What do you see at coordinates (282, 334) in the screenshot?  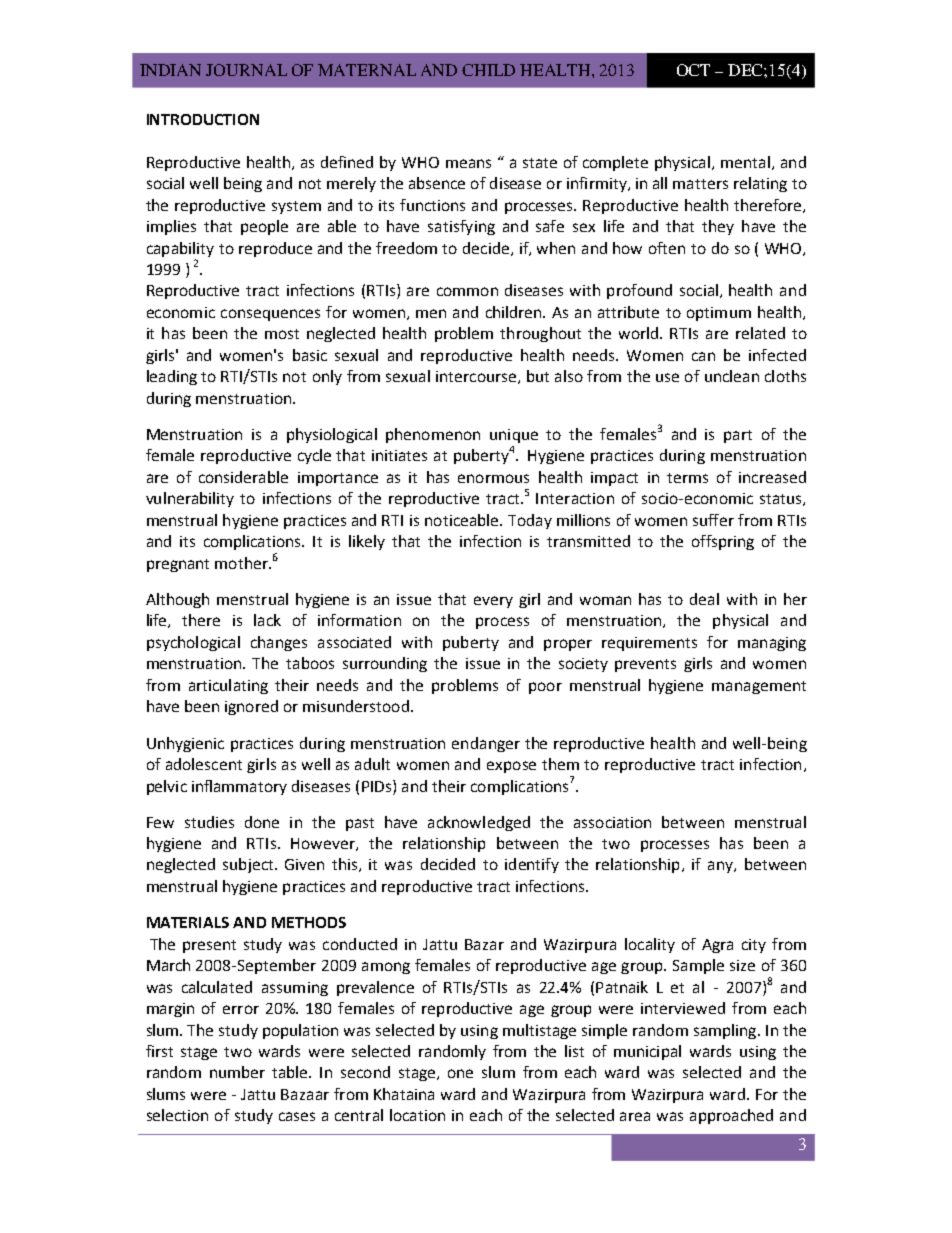 I see `most` at bounding box center [282, 334].
